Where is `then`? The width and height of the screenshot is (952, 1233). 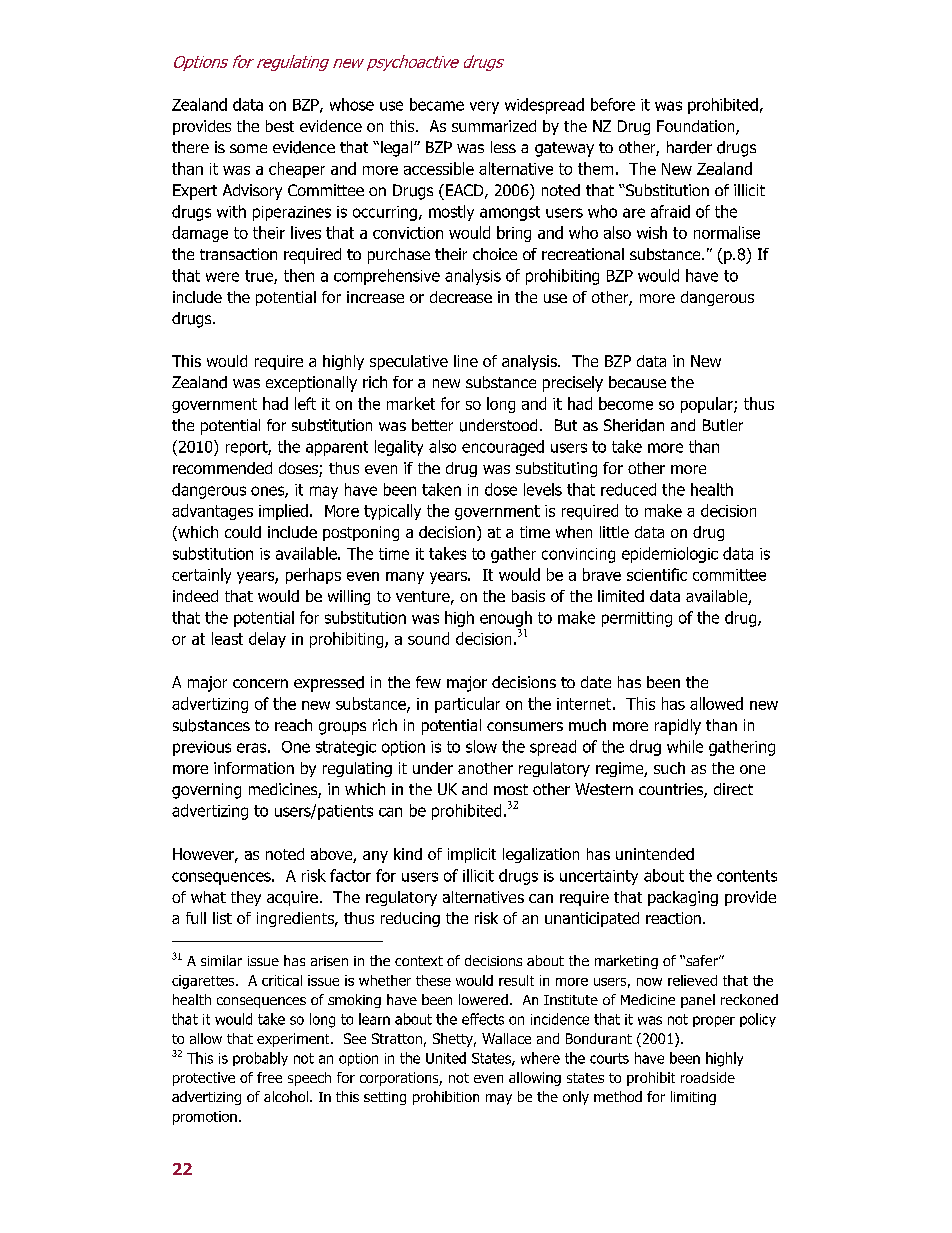 then is located at coordinates (299, 275).
